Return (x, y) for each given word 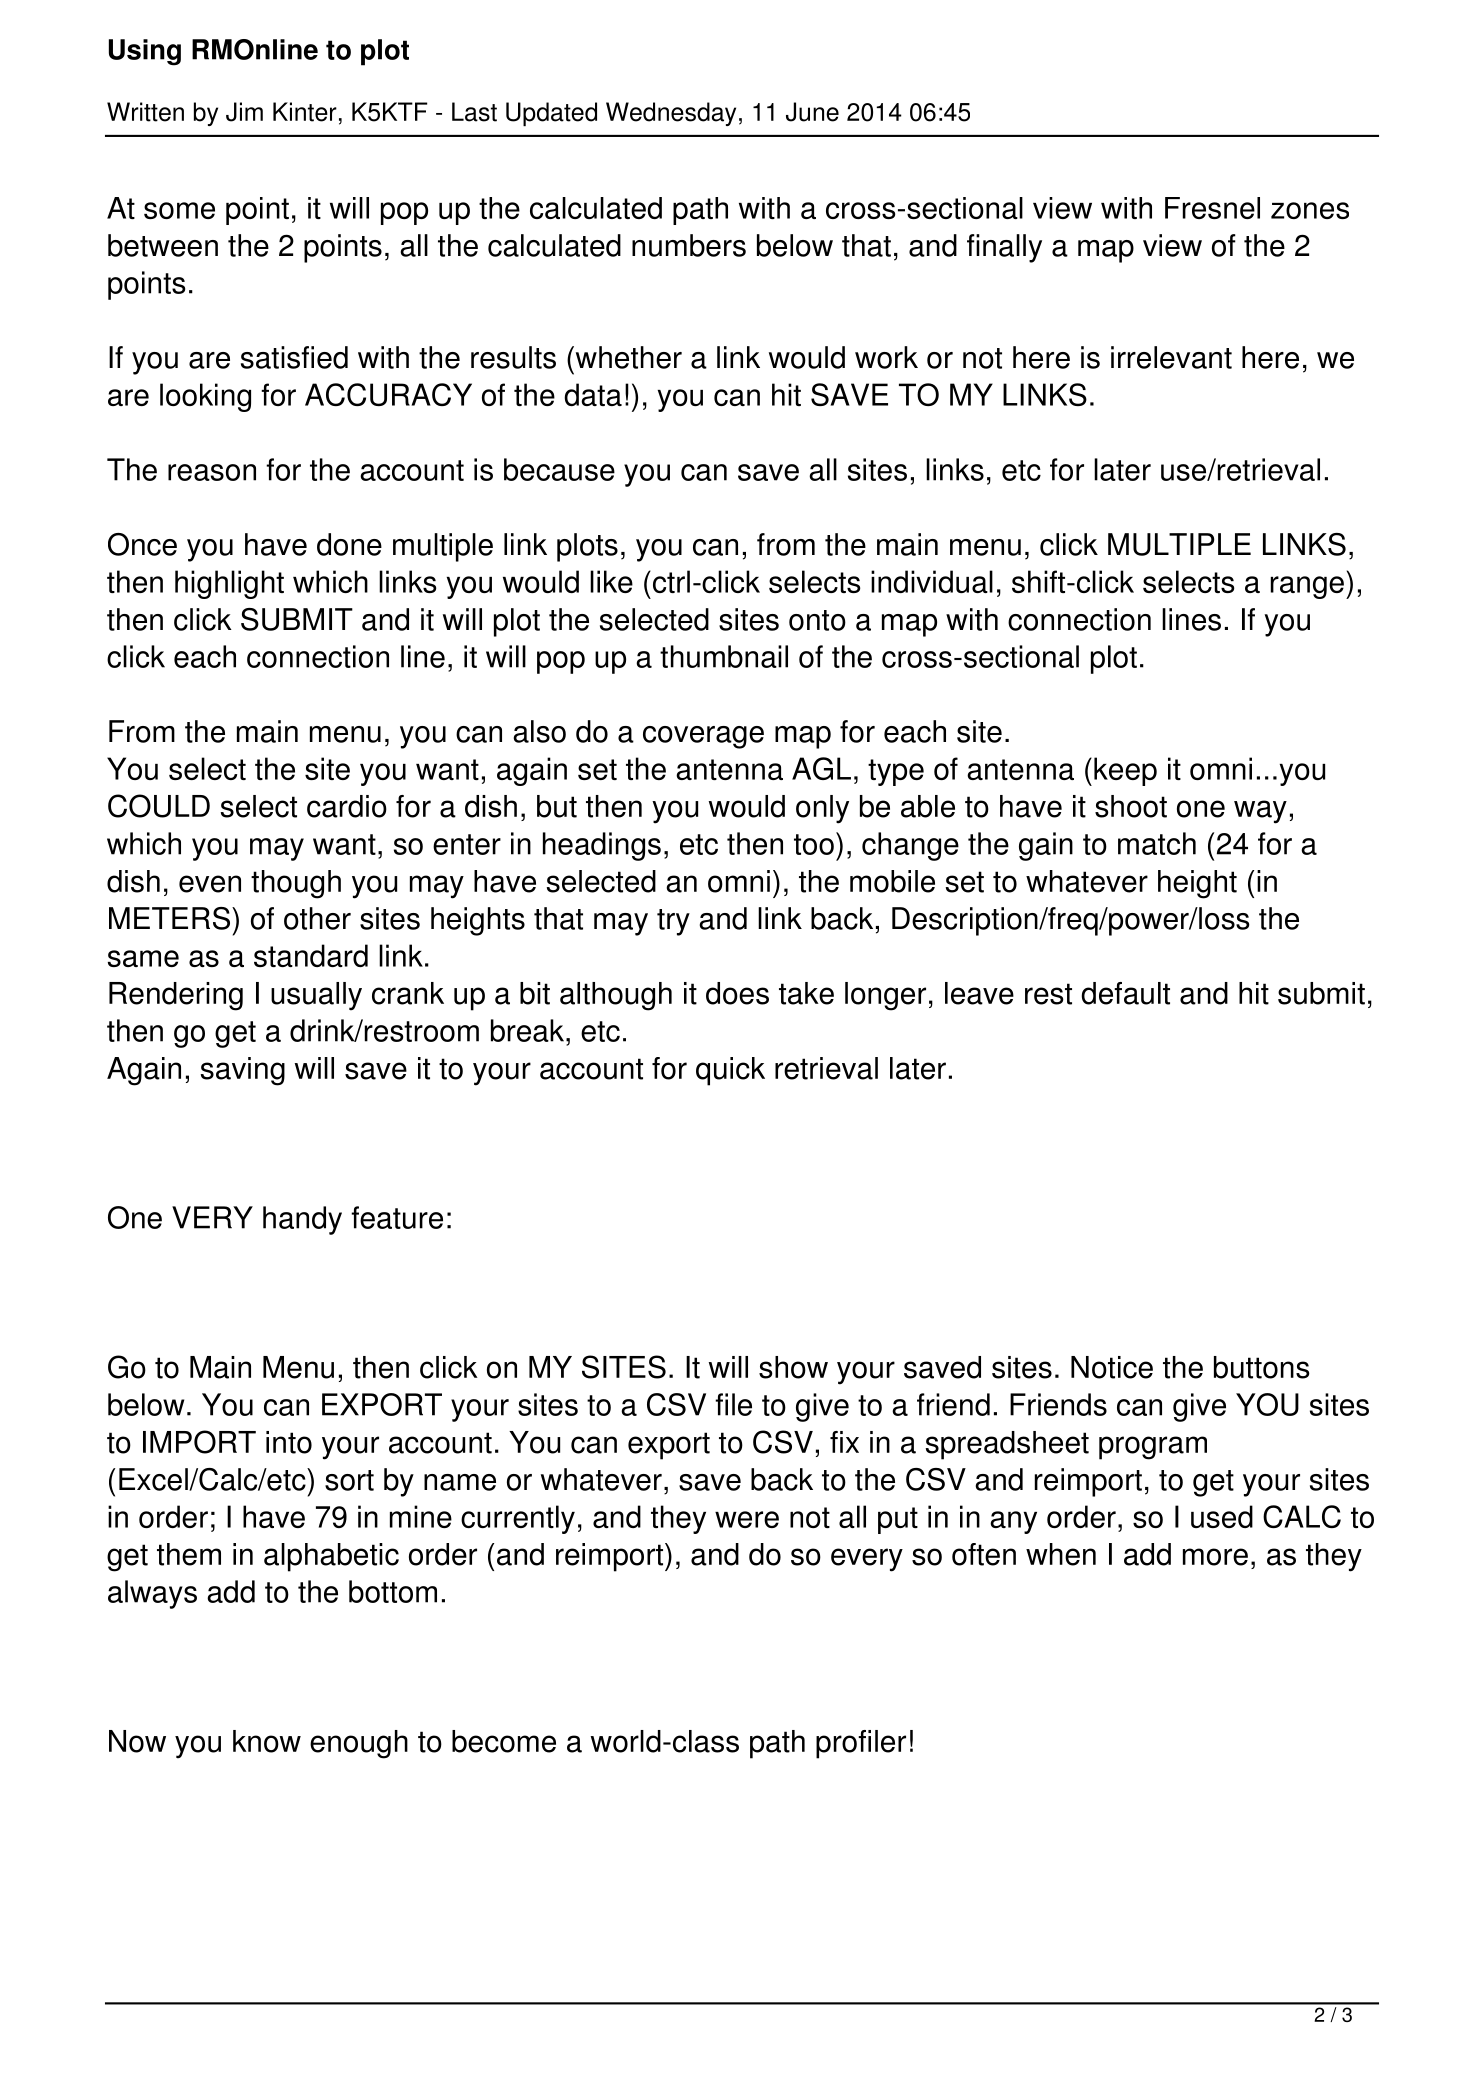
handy (302, 1220)
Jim (244, 112)
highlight (229, 584)
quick (730, 1071)
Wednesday (671, 114)
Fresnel (1212, 208)
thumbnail (724, 656)
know (267, 1741)
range (1307, 587)
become (504, 1741)
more (1215, 1557)
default (1125, 993)
